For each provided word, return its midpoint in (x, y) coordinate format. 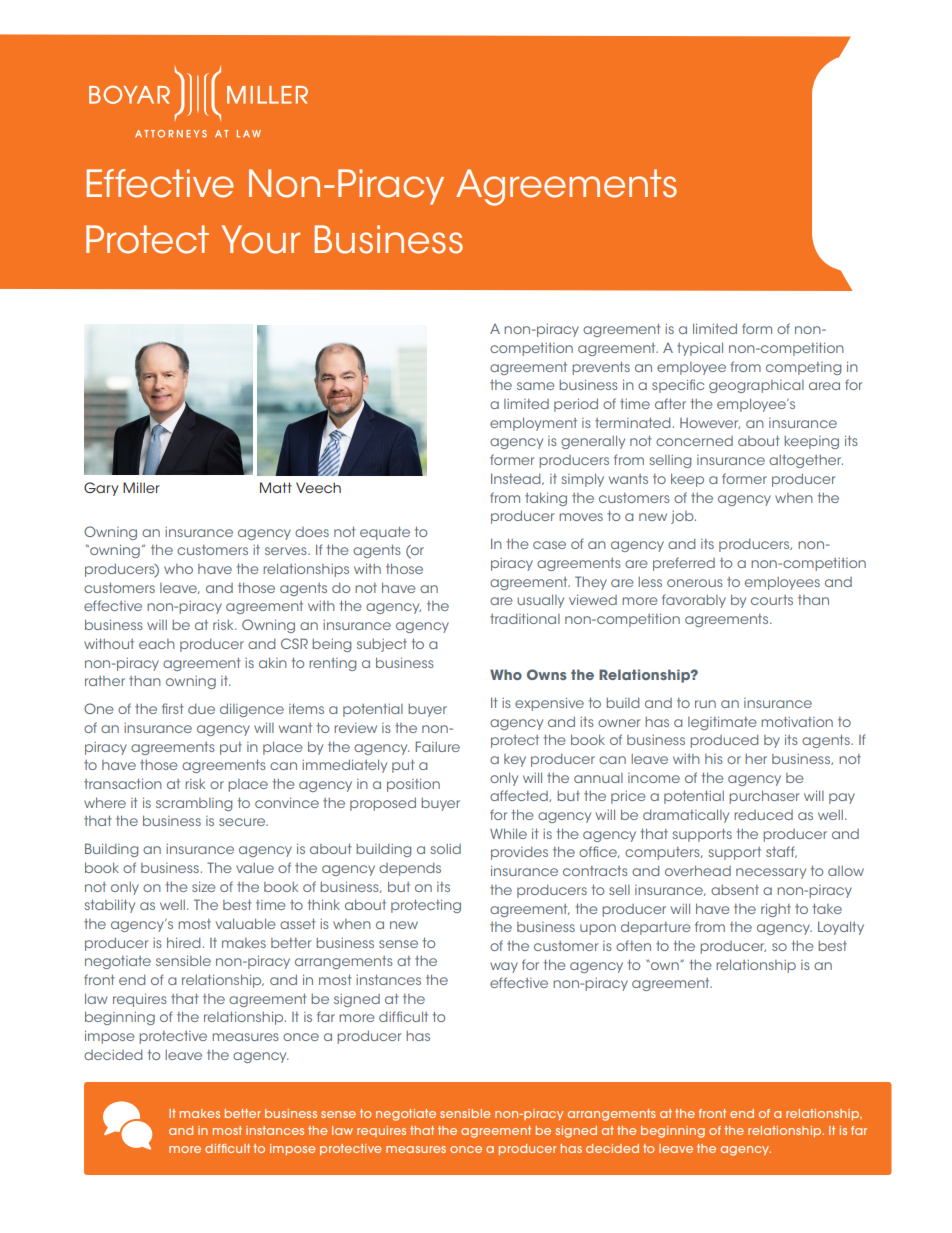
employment (533, 424)
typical (700, 349)
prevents (601, 368)
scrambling (194, 804)
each (157, 644)
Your (261, 239)
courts (772, 600)
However (710, 423)
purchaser (764, 797)
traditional (525, 618)
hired (183, 942)
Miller (141, 487)
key (515, 760)
